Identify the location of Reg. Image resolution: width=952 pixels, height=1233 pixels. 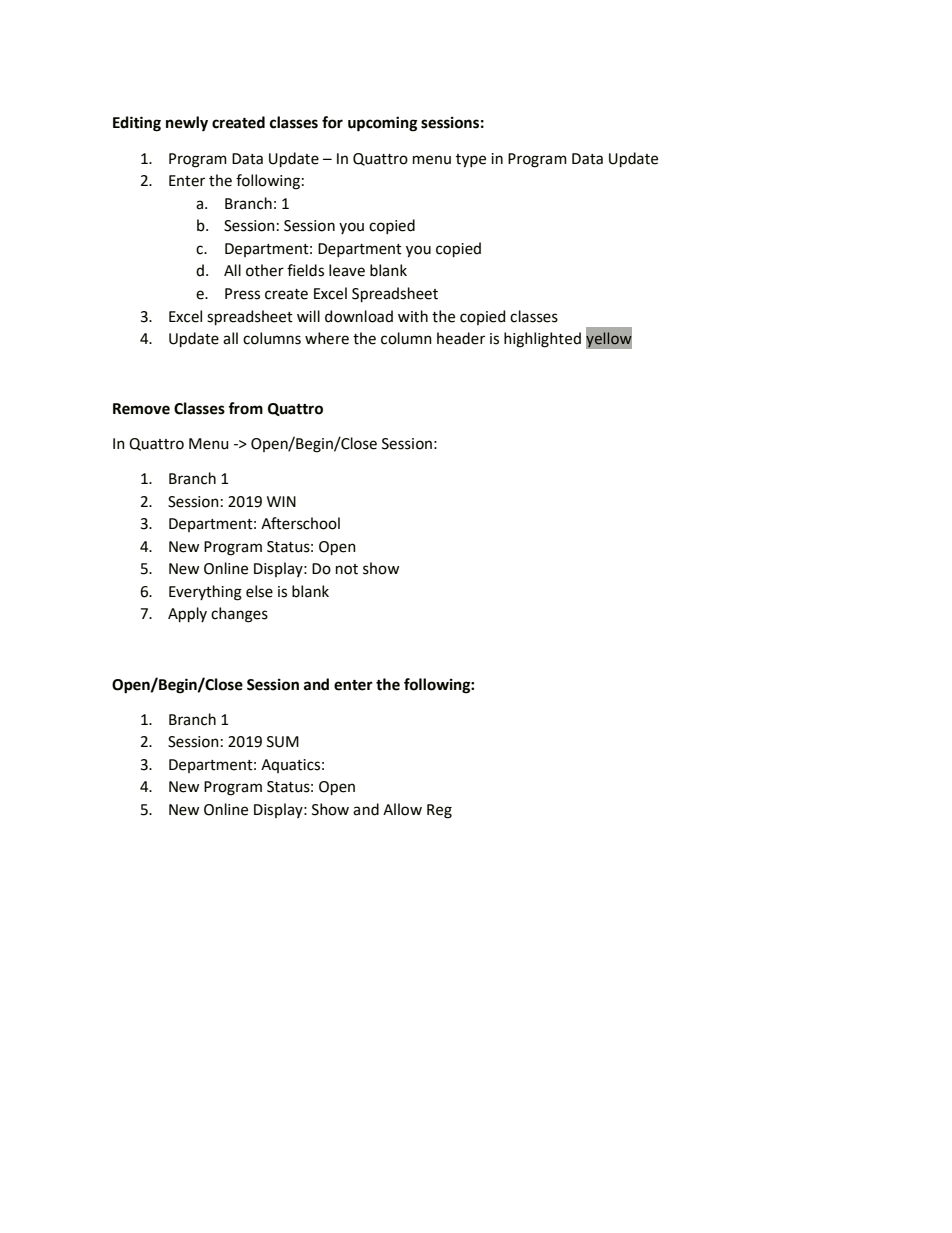
(439, 811).
